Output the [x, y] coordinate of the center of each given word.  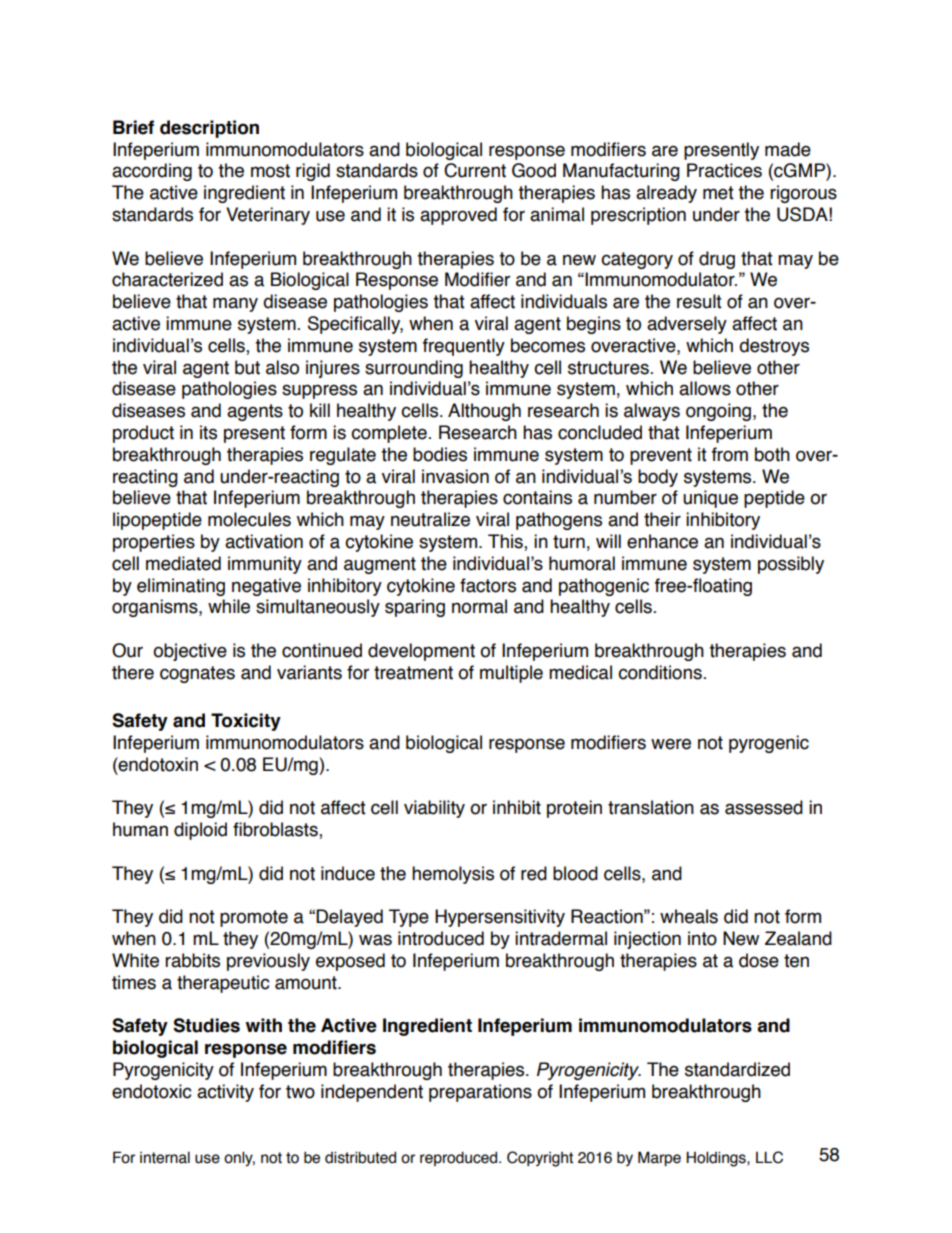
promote [254, 918]
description [209, 129]
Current [475, 170]
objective [190, 652]
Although [484, 412]
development [421, 652]
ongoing [718, 412]
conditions [660, 672]
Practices [724, 170]
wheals [689, 916]
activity [225, 1093]
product [143, 434]
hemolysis [453, 875]
